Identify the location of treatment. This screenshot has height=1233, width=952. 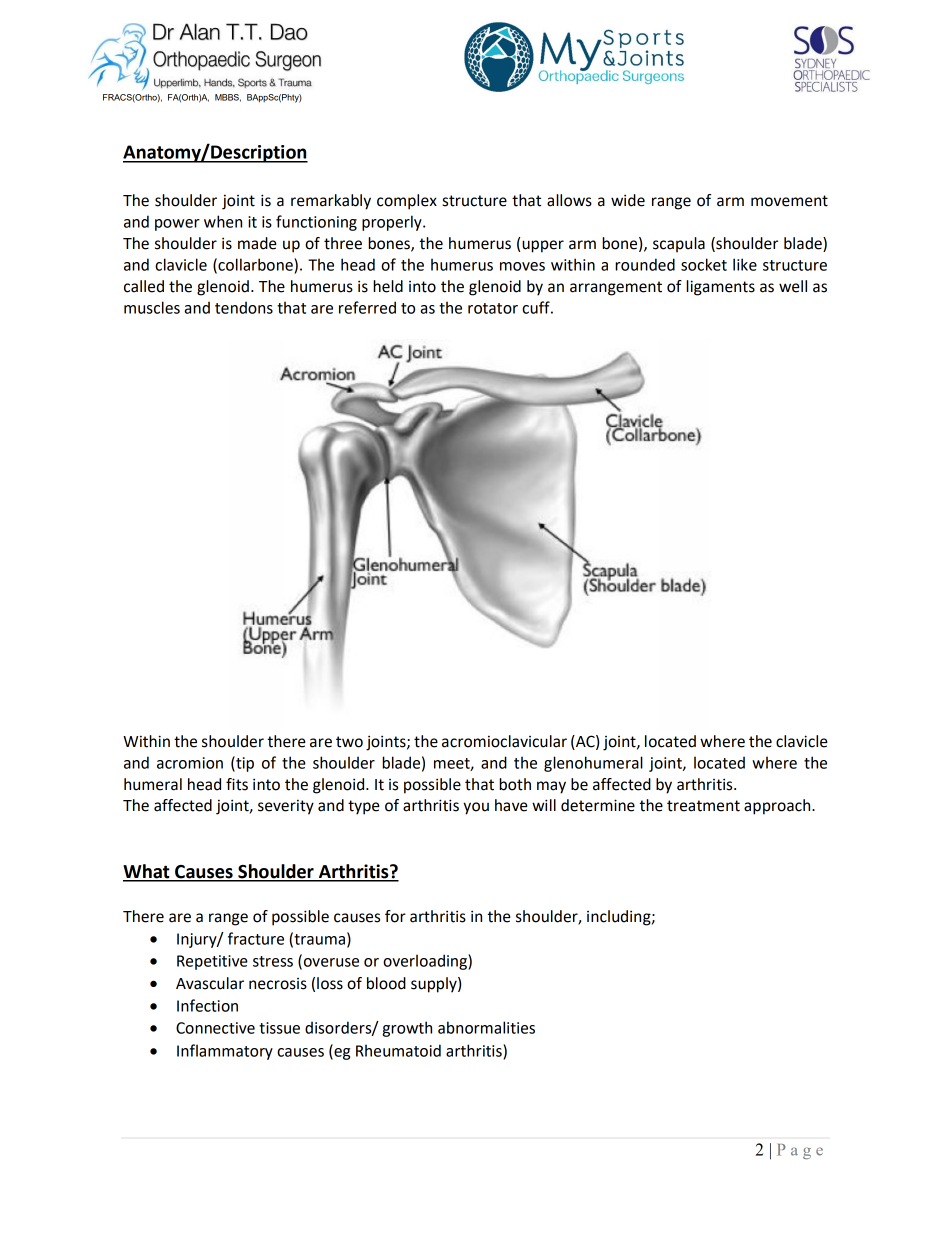
(703, 806).
